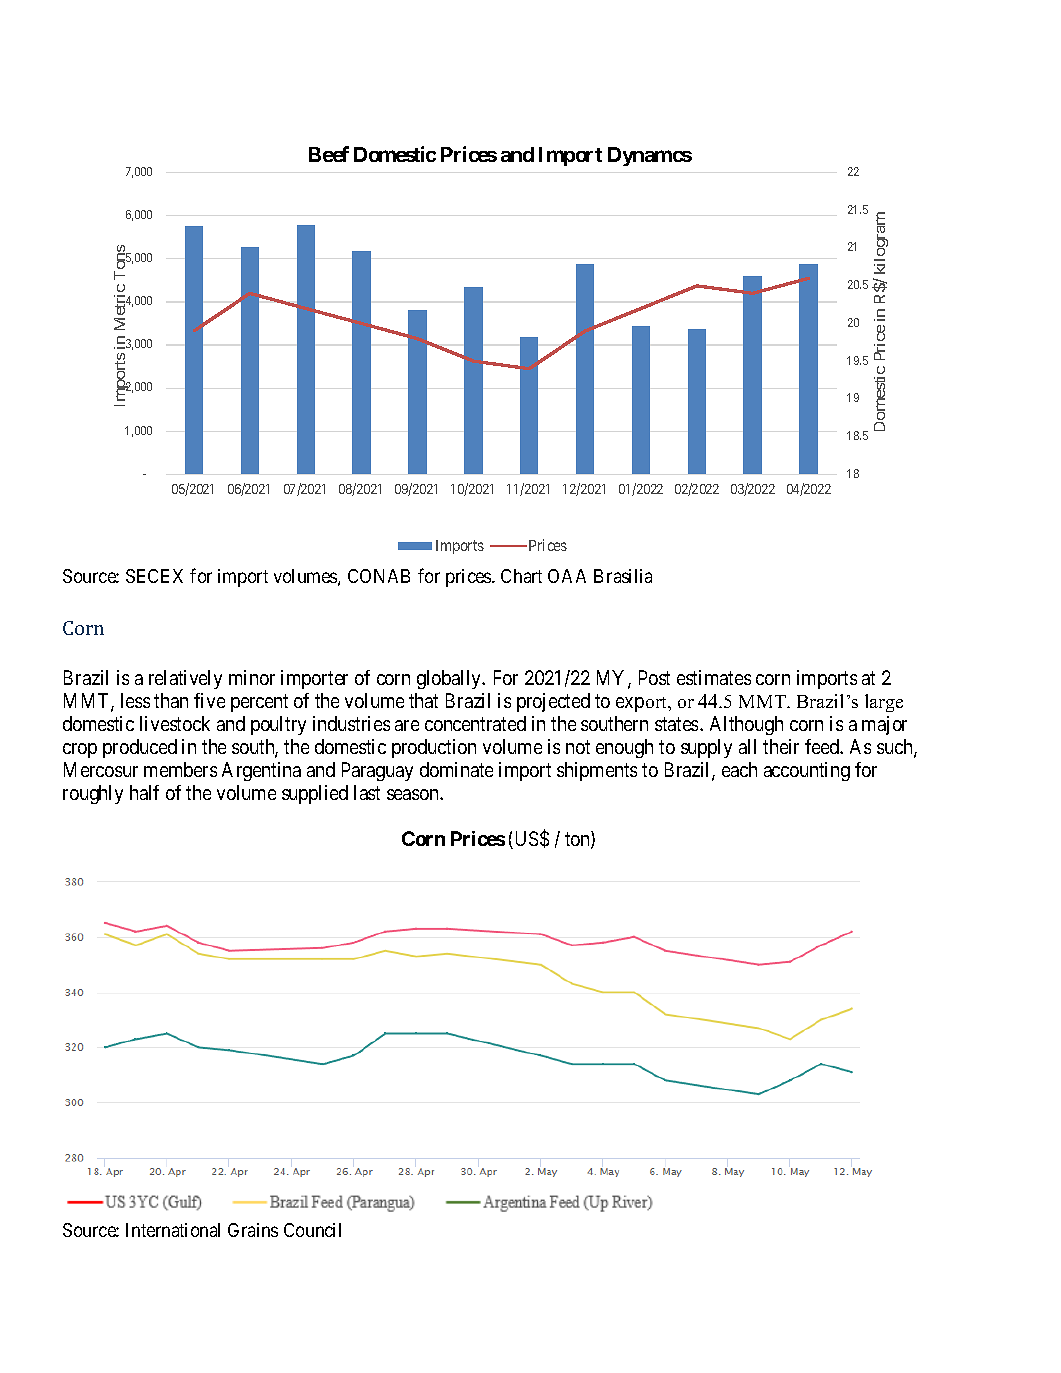 This document has height=1373, width=1061. Describe the element at coordinates (367, 792) in the document. I see `last` at that location.
